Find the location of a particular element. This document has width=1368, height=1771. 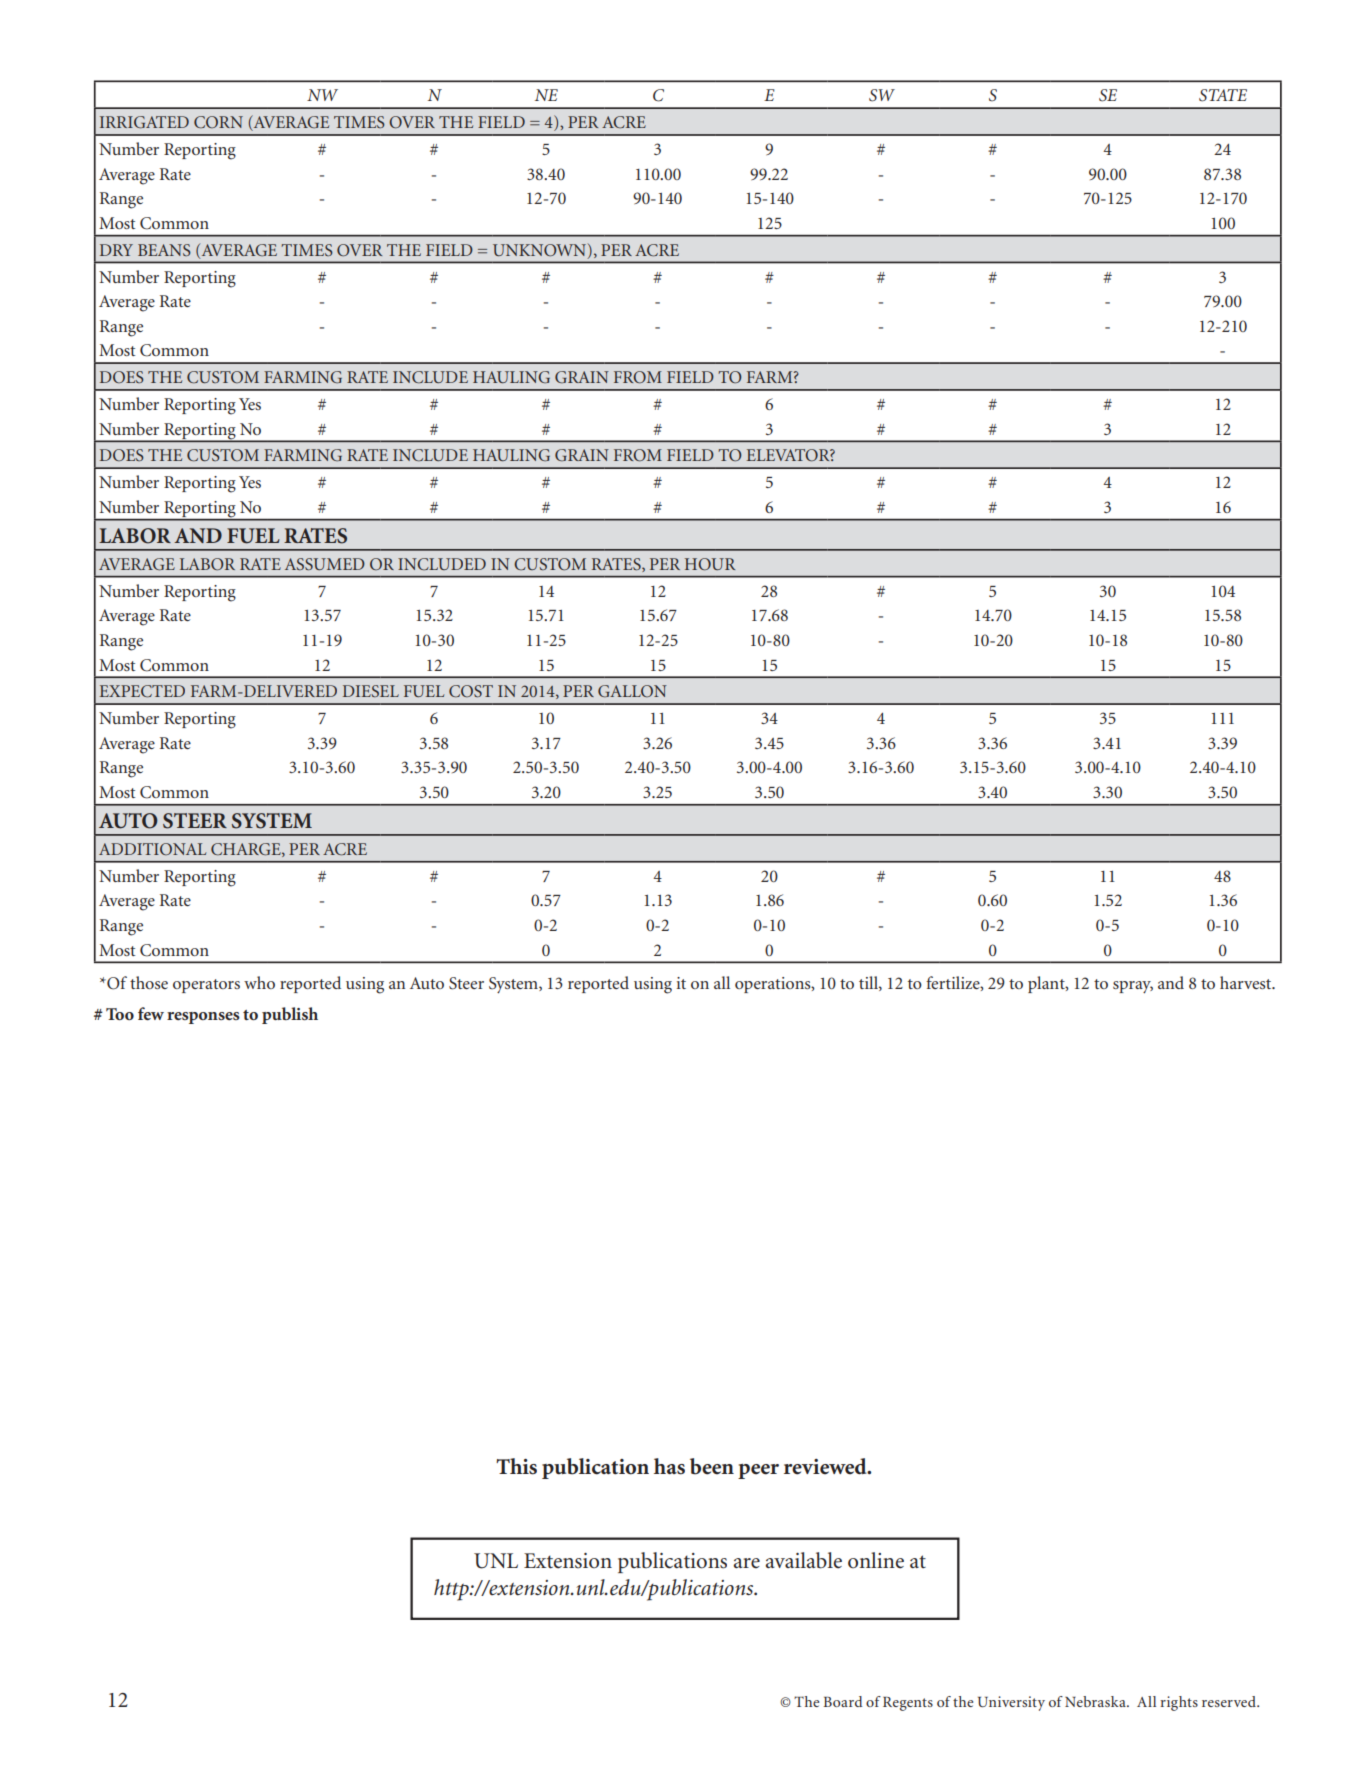

HOUR is located at coordinates (710, 564).
